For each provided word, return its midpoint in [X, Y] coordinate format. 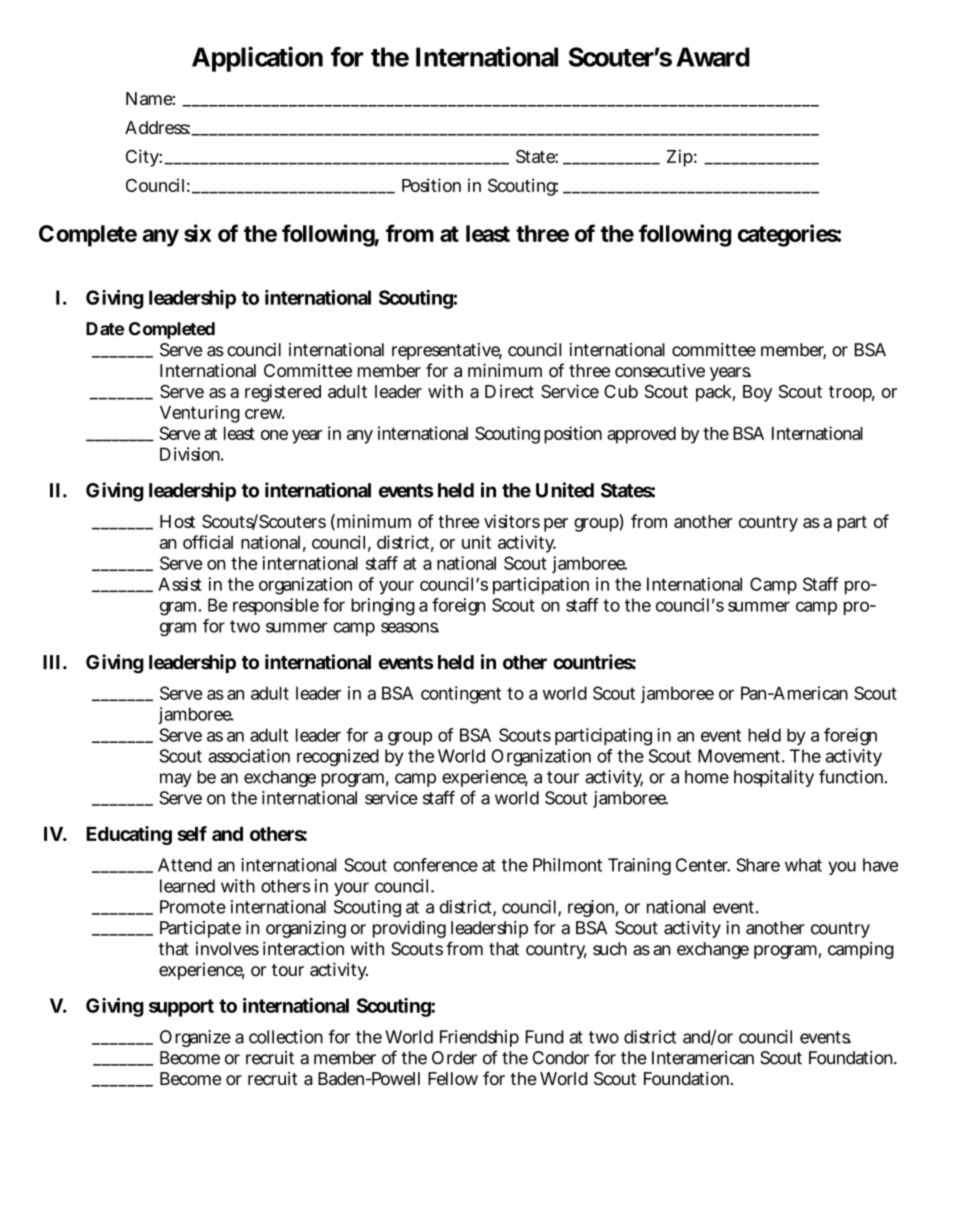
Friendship [479, 1038]
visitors [512, 521]
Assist [180, 584]
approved [641, 435]
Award [713, 57]
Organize [195, 1038]
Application [257, 59]
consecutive [660, 370]
